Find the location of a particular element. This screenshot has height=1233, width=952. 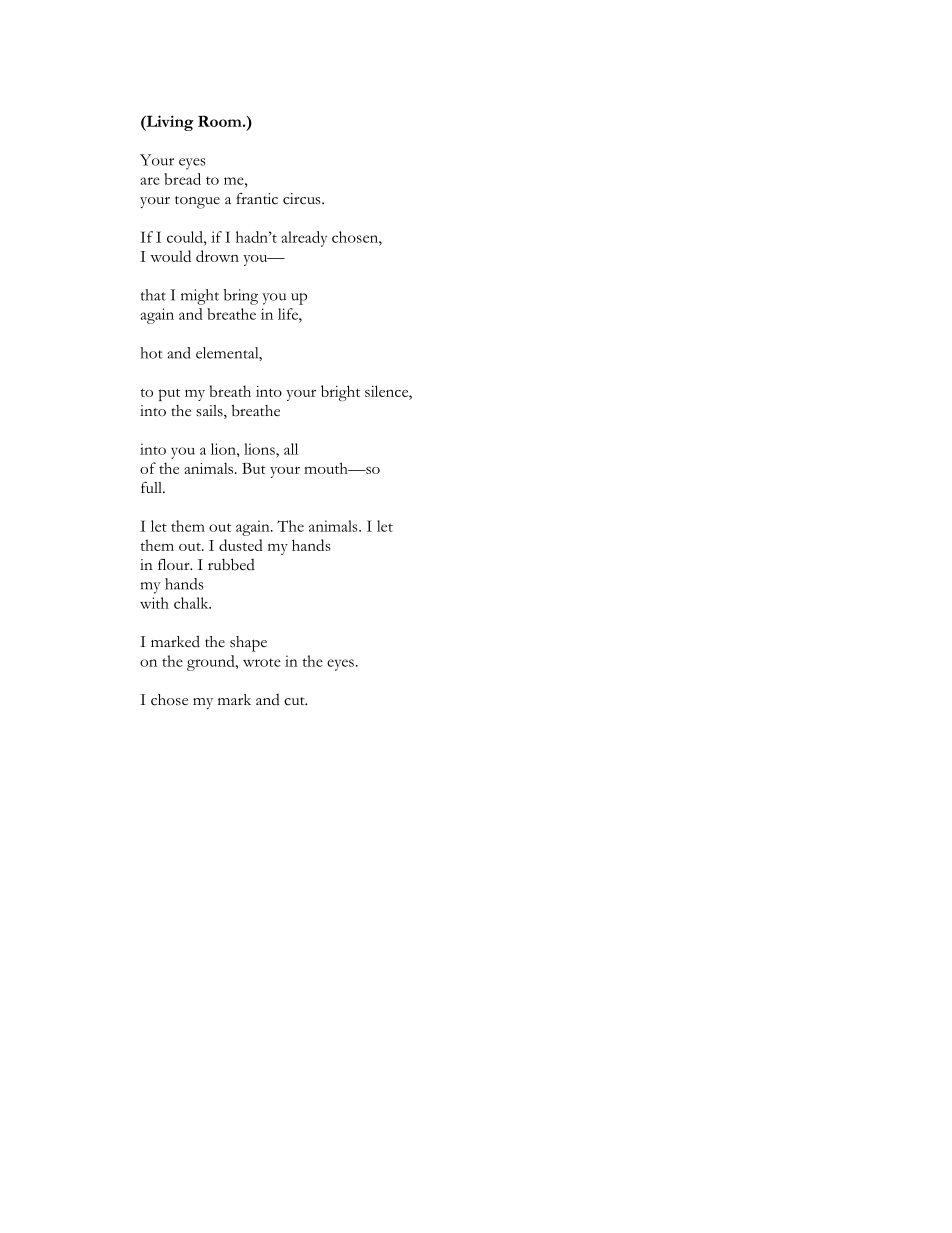

ground is located at coordinates (212, 663).
